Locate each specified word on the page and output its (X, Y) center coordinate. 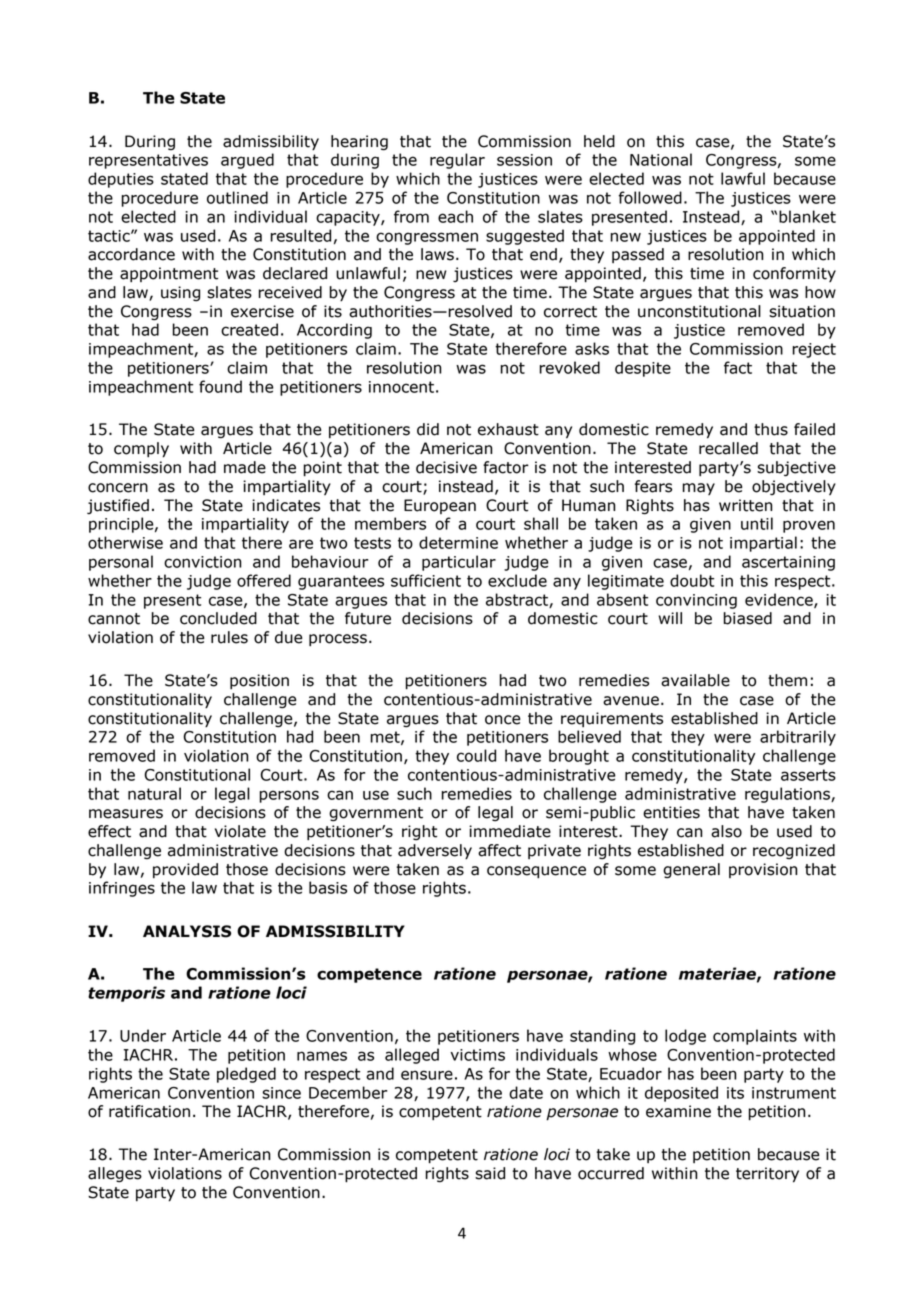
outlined (237, 197)
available (695, 680)
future (368, 618)
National (661, 159)
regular (457, 161)
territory (767, 1175)
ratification (149, 1111)
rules (229, 637)
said (490, 1173)
